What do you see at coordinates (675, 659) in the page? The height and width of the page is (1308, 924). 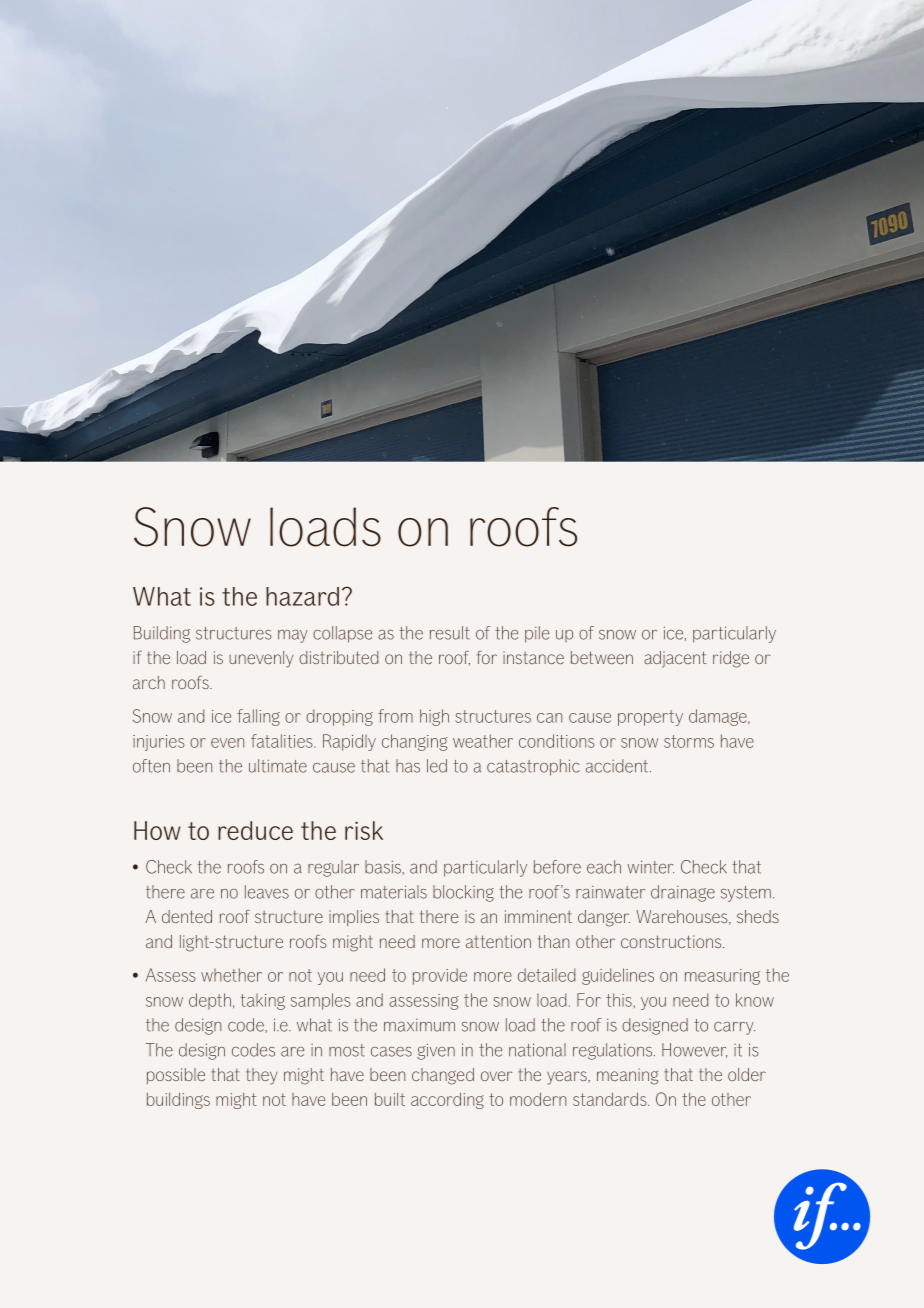 I see `adjacent` at bounding box center [675, 659].
